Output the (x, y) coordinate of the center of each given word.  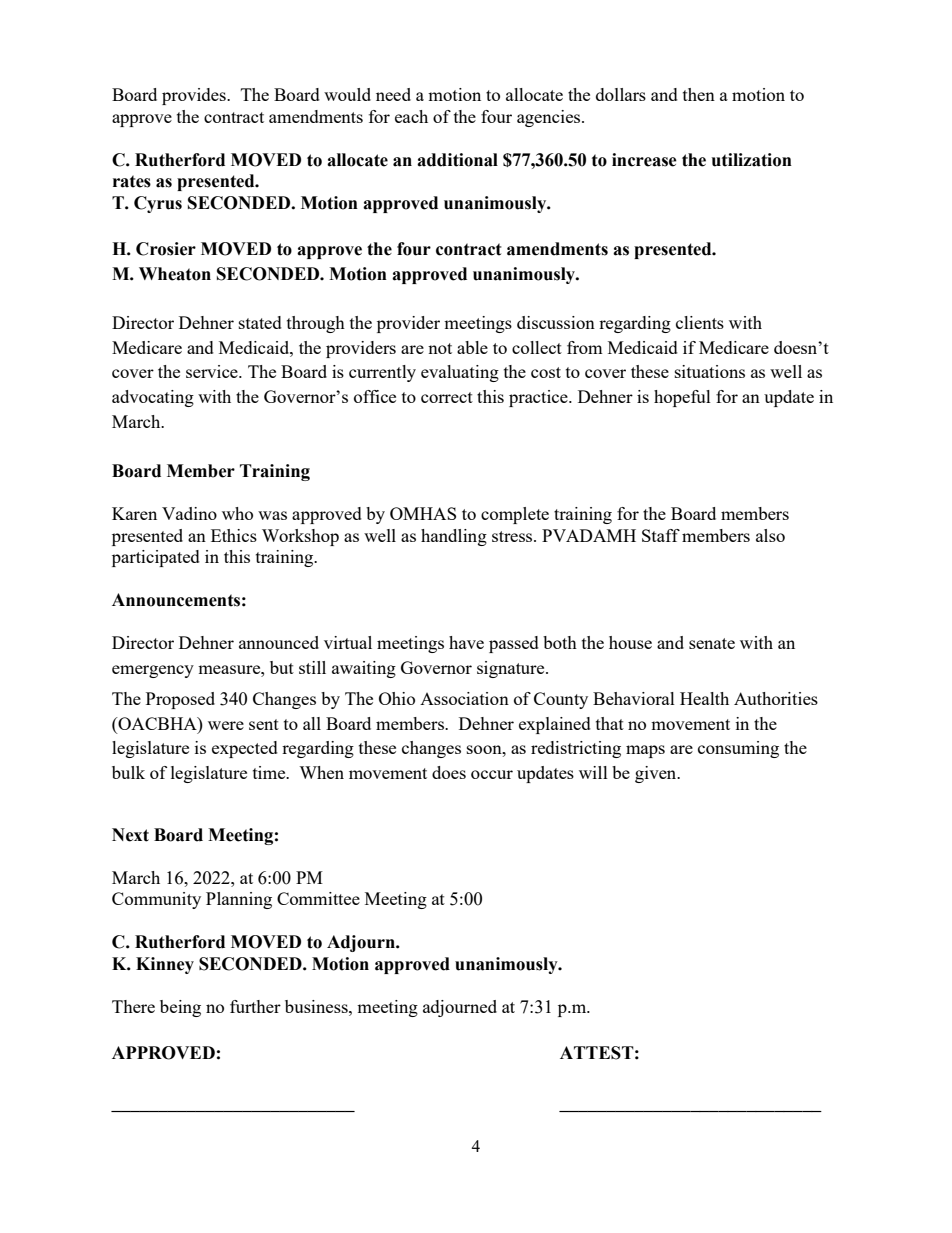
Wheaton (175, 274)
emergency (153, 671)
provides (195, 96)
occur (492, 774)
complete (515, 515)
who (237, 513)
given (657, 774)
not (440, 348)
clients (700, 322)
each (411, 116)
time (270, 772)
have (466, 642)
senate (712, 643)
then (699, 94)
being (180, 1008)
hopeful (682, 398)
